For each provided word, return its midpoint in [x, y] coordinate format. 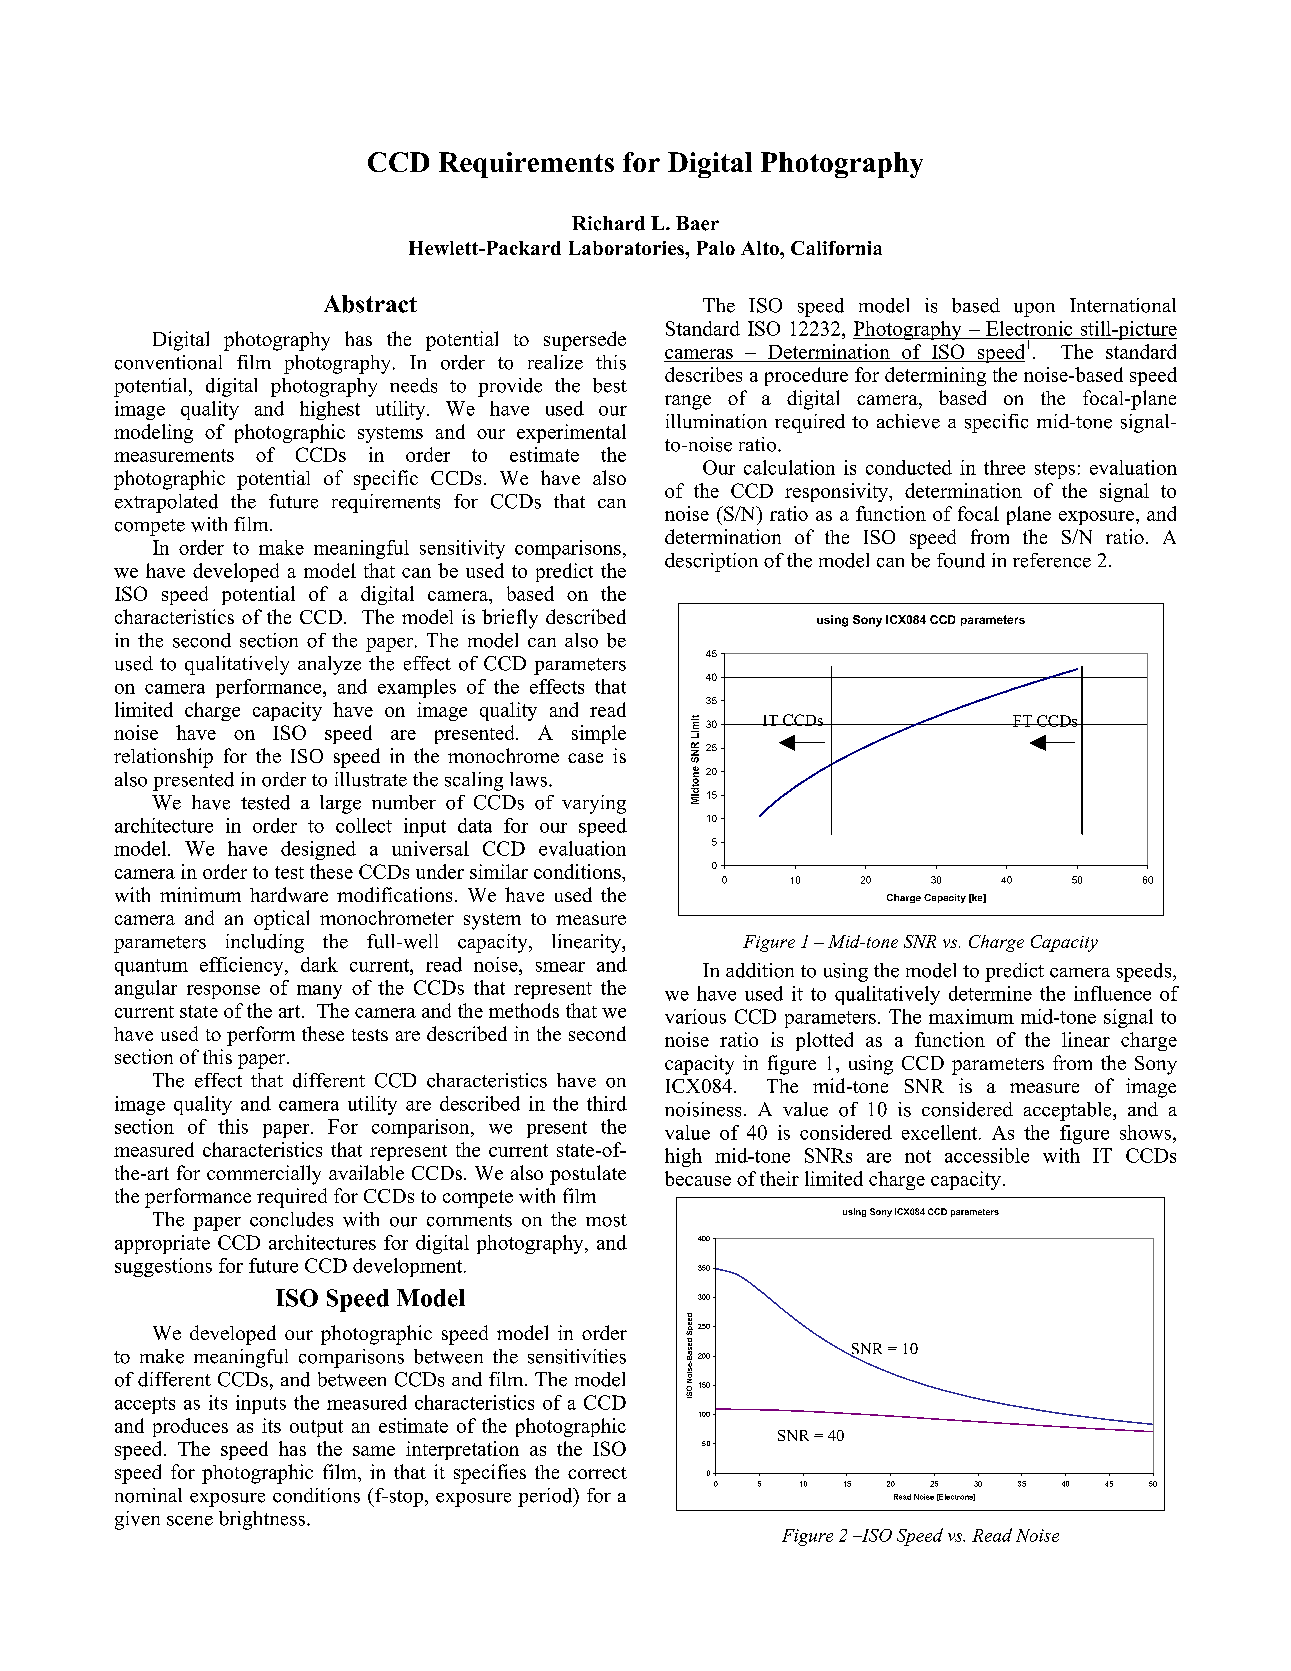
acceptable [1069, 1111]
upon [1034, 310]
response [223, 992]
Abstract [370, 304]
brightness [262, 1520]
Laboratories [627, 248]
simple [599, 734]
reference [1052, 560]
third [607, 1103]
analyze [329, 665]
